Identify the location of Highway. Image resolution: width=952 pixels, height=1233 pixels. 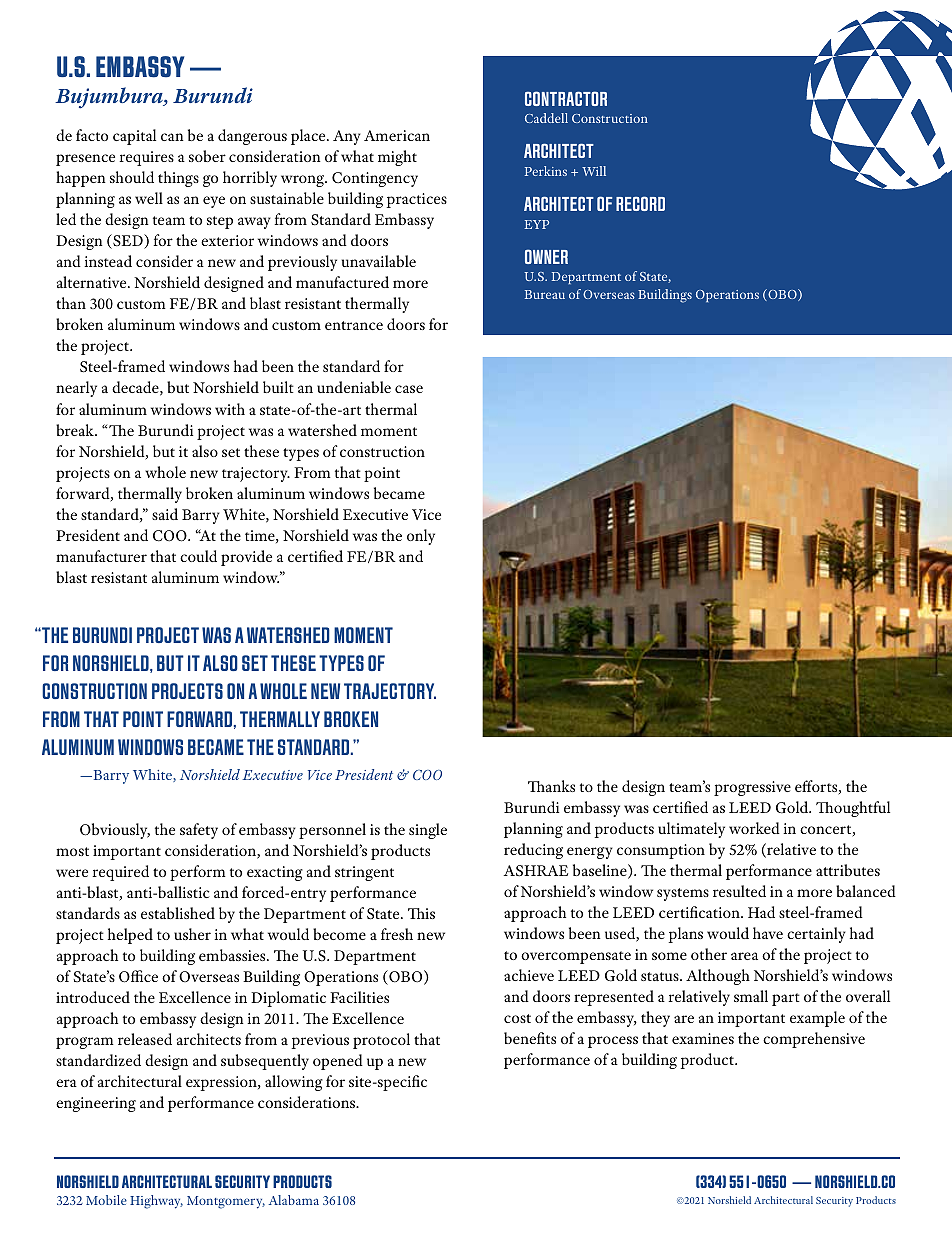
(156, 1202).
